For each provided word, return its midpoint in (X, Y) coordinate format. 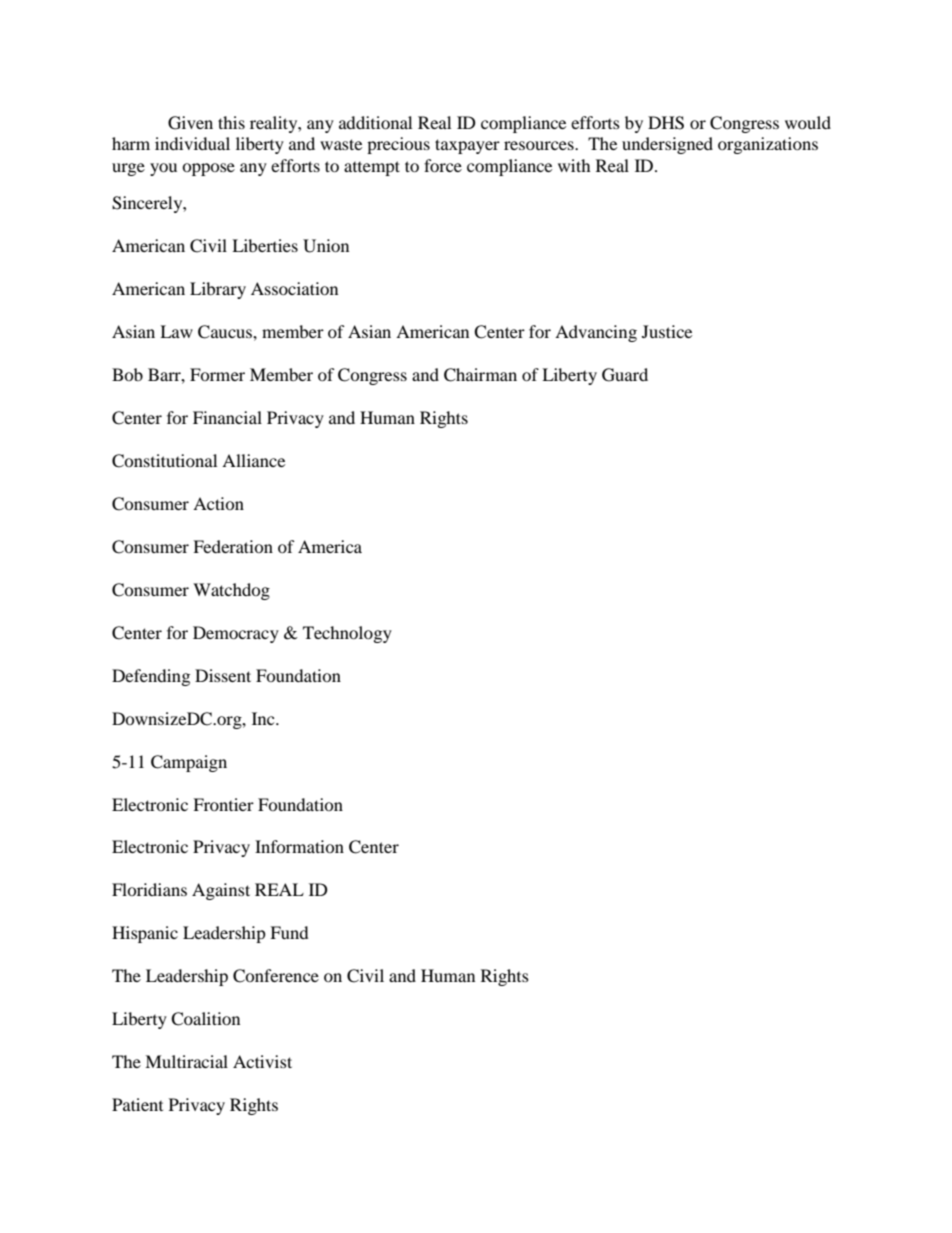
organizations (768, 145)
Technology (347, 634)
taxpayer (467, 146)
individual (192, 143)
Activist (262, 1061)
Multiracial (186, 1061)
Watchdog (231, 591)
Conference (276, 976)
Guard (625, 375)
